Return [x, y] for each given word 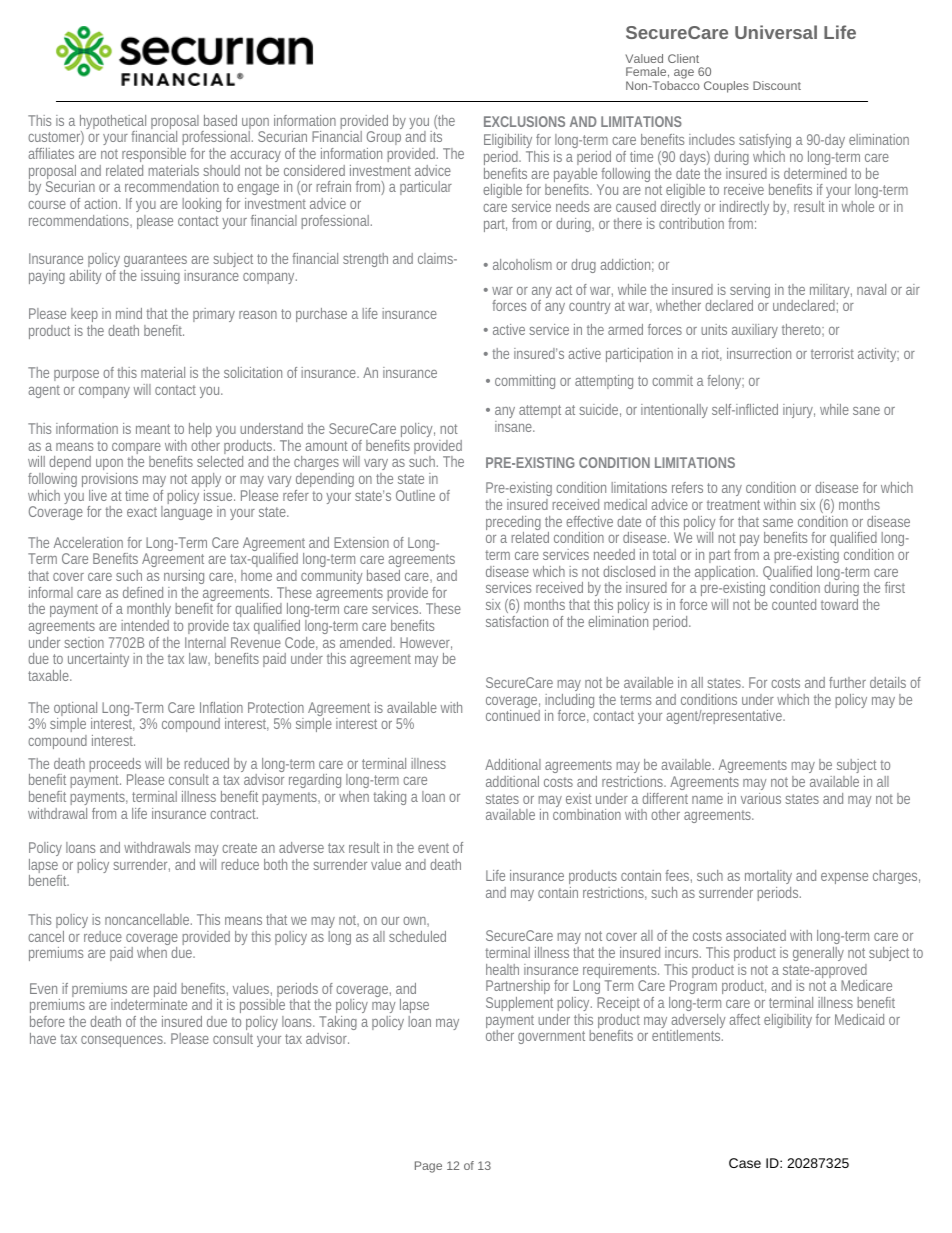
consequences [123, 1041]
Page [428, 1167]
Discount [777, 85]
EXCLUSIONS [524, 121]
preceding [513, 524]
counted [794, 604]
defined [143, 592]
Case [745, 1163]
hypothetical [113, 123]
